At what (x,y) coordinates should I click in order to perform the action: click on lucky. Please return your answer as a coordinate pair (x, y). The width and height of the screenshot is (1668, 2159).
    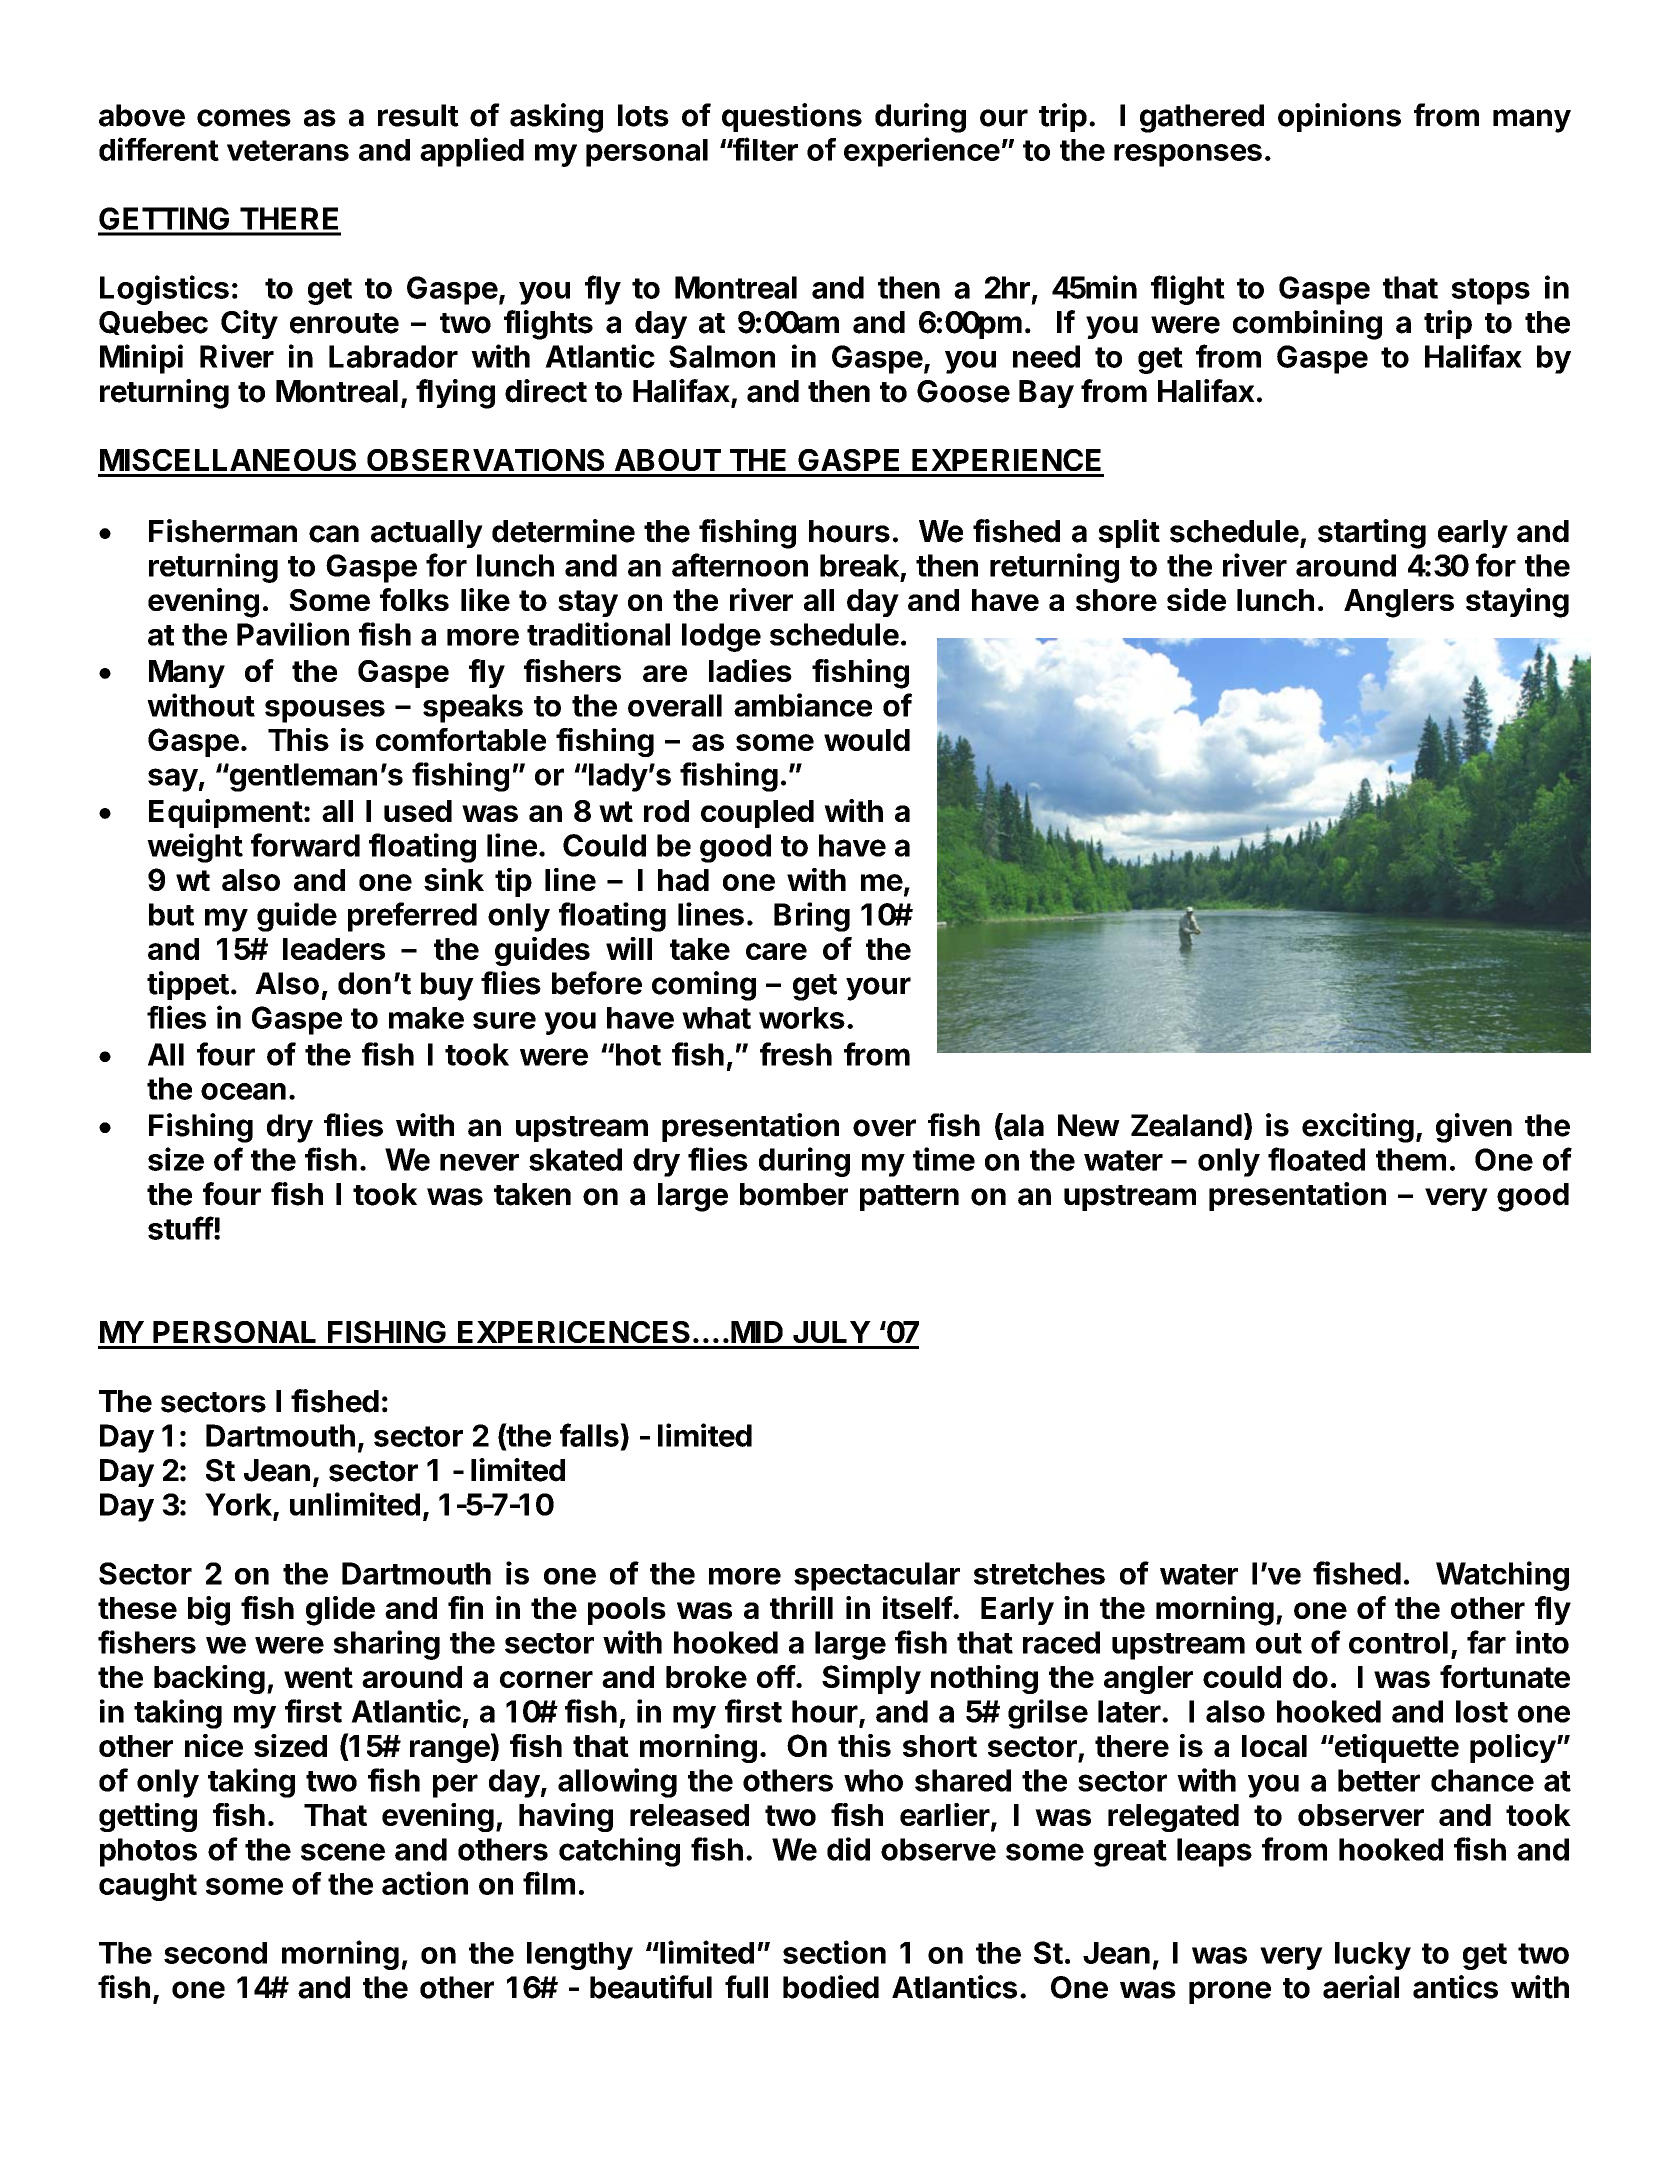
    Looking at the image, I should click on (1373, 1956).
